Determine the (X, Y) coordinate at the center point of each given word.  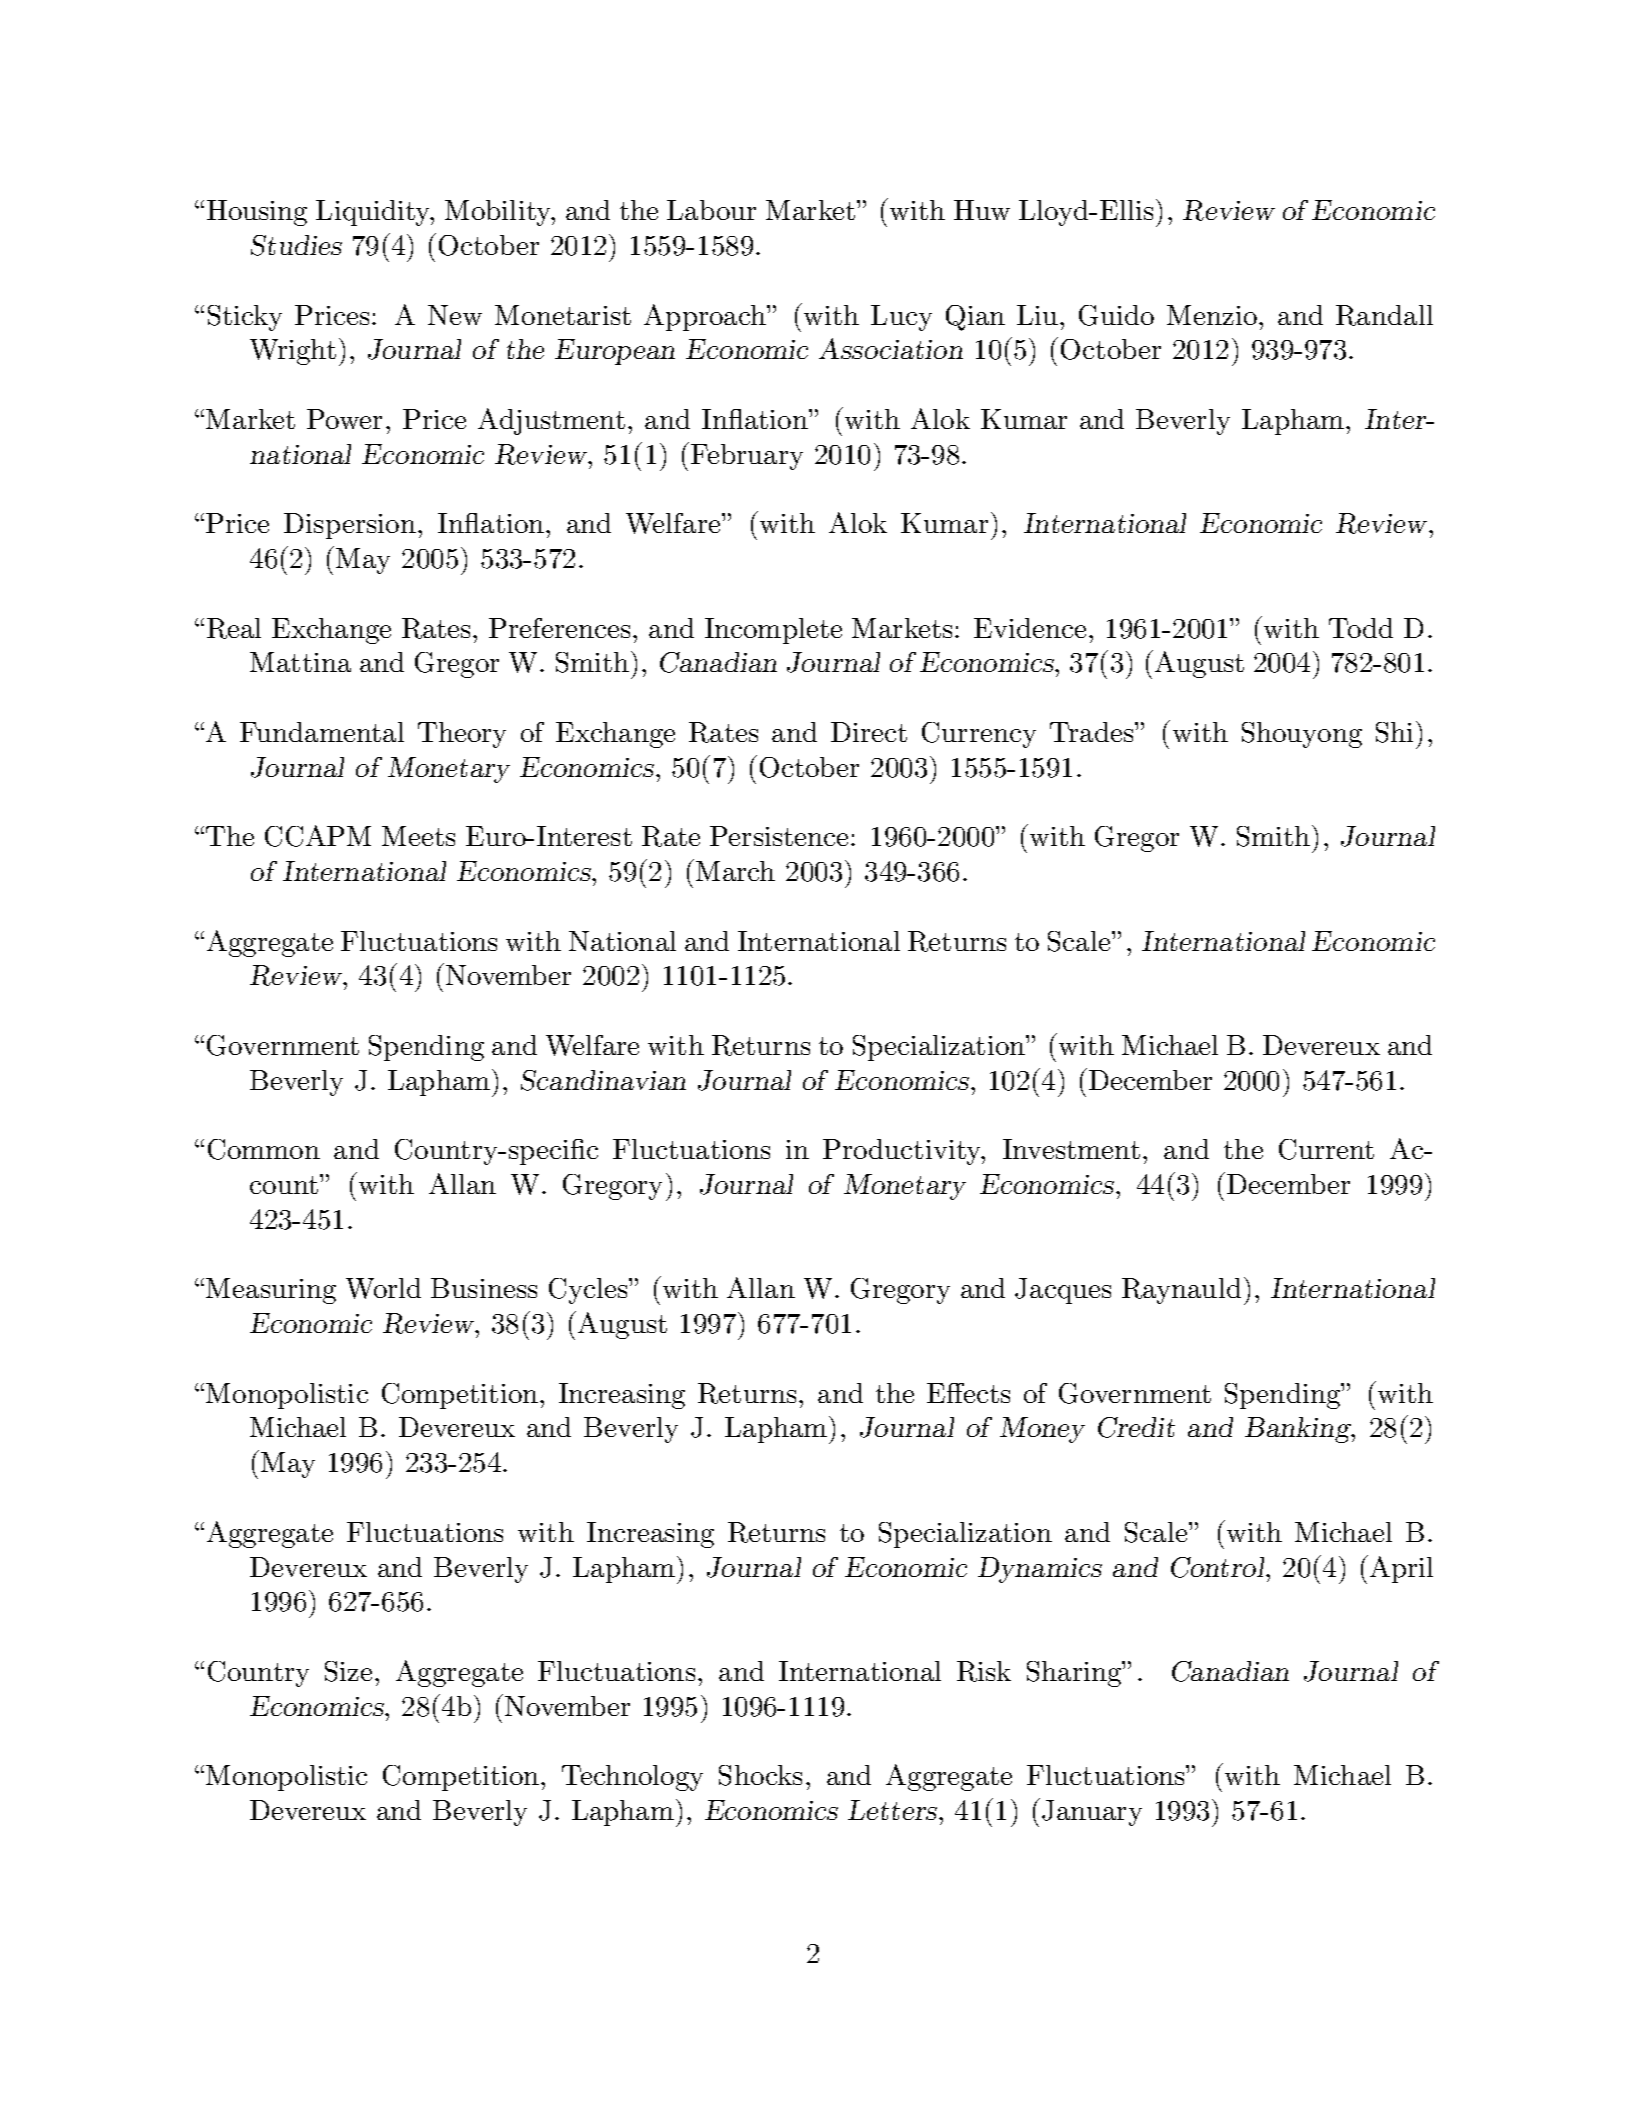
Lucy (901, 318)
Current (1326, 1149)
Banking (1299, 1430)
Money (1042, 1430)
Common (264, 1149)
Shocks (760, 1775)
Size (348, 1671)
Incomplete (773, 631)
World (383, 1288)
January (1092, 1813)
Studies (296, 245)
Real (234, 628)
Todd (1361, 628)
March (735, 871)
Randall (1384, 315)
